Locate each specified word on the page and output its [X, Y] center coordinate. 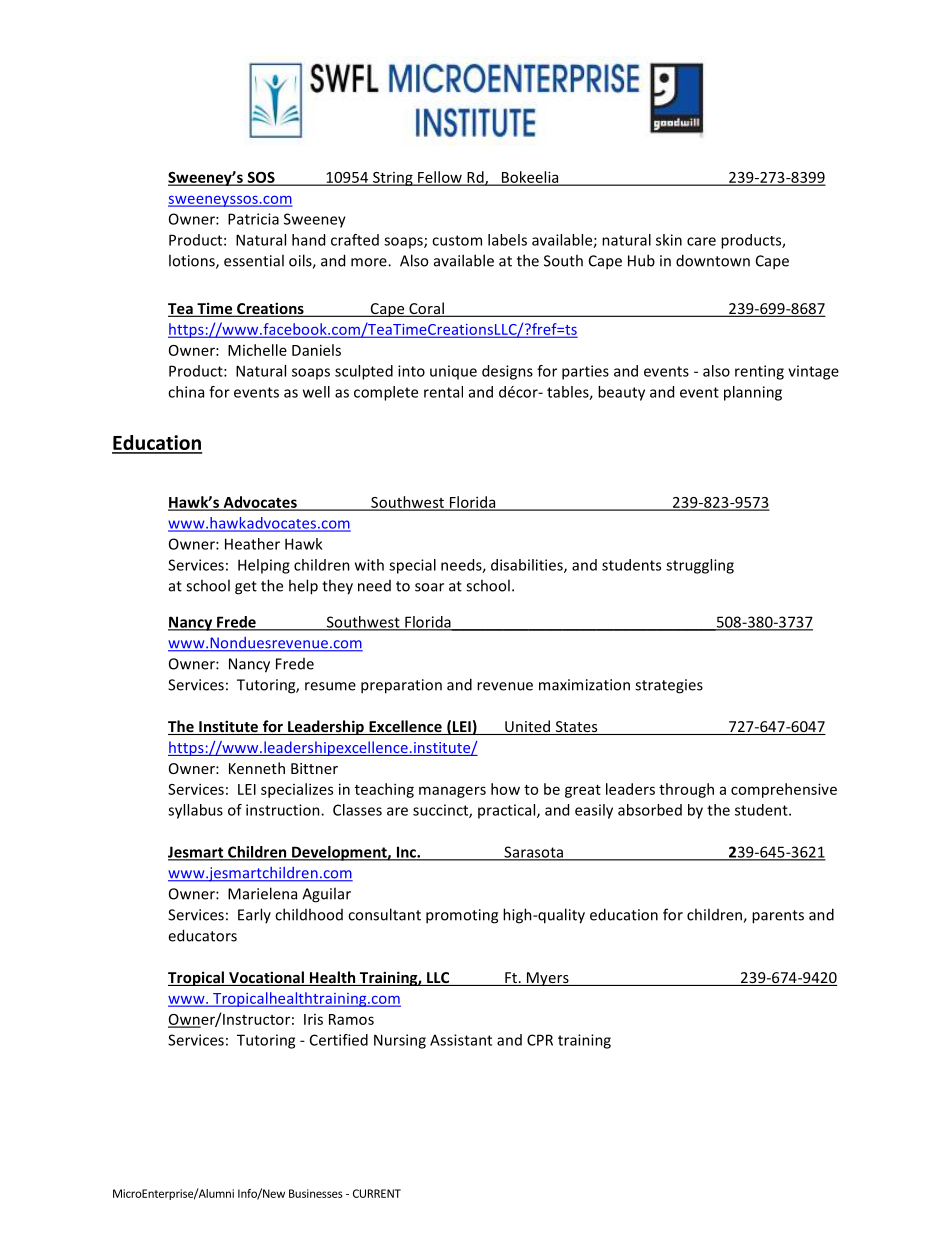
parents [778, 917]
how [505, 789]
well [316, 392]
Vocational [266, 978]
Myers [548, 979]
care [701, 241]
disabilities [528, 566]
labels [507, 240]
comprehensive [784, 790]
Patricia [253, 219]
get [246, 588]
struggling [700, 566]
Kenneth [257, 768]
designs [507, 372]
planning [753, 393]
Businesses [316, 1193]
